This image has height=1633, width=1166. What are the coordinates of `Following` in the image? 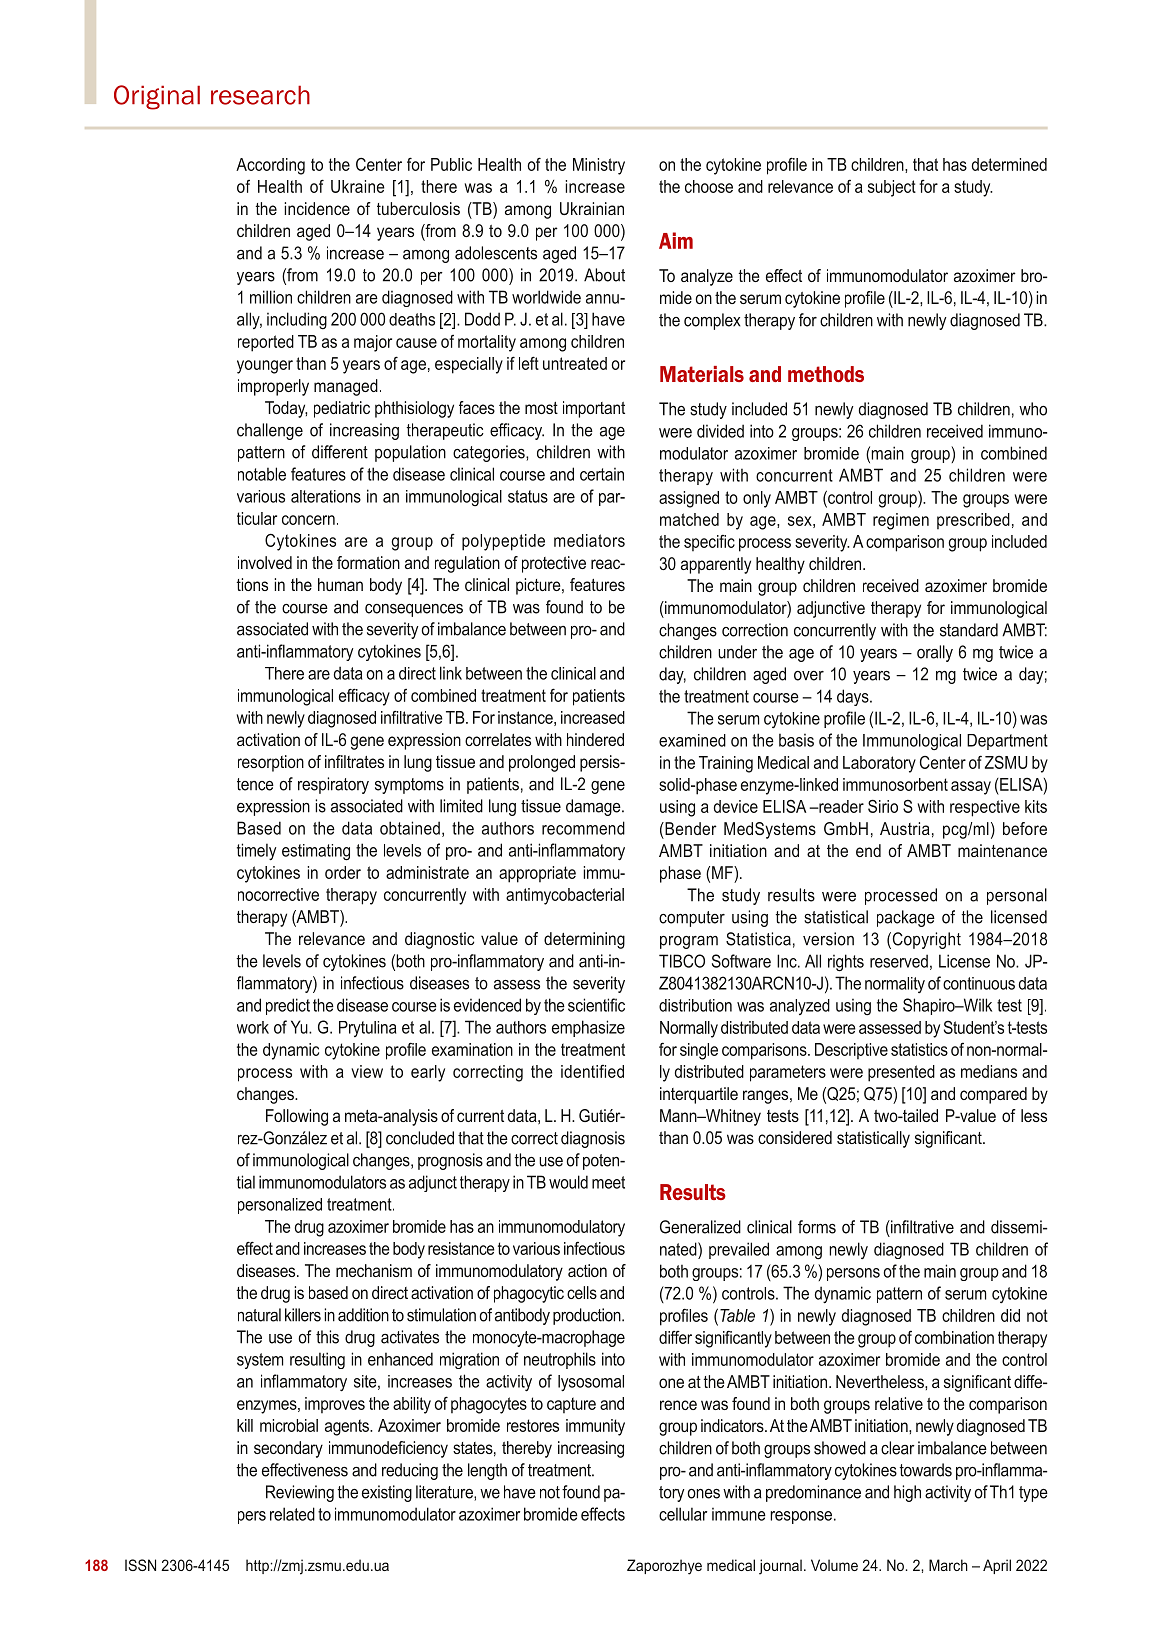 It's located at (297, 1117).
